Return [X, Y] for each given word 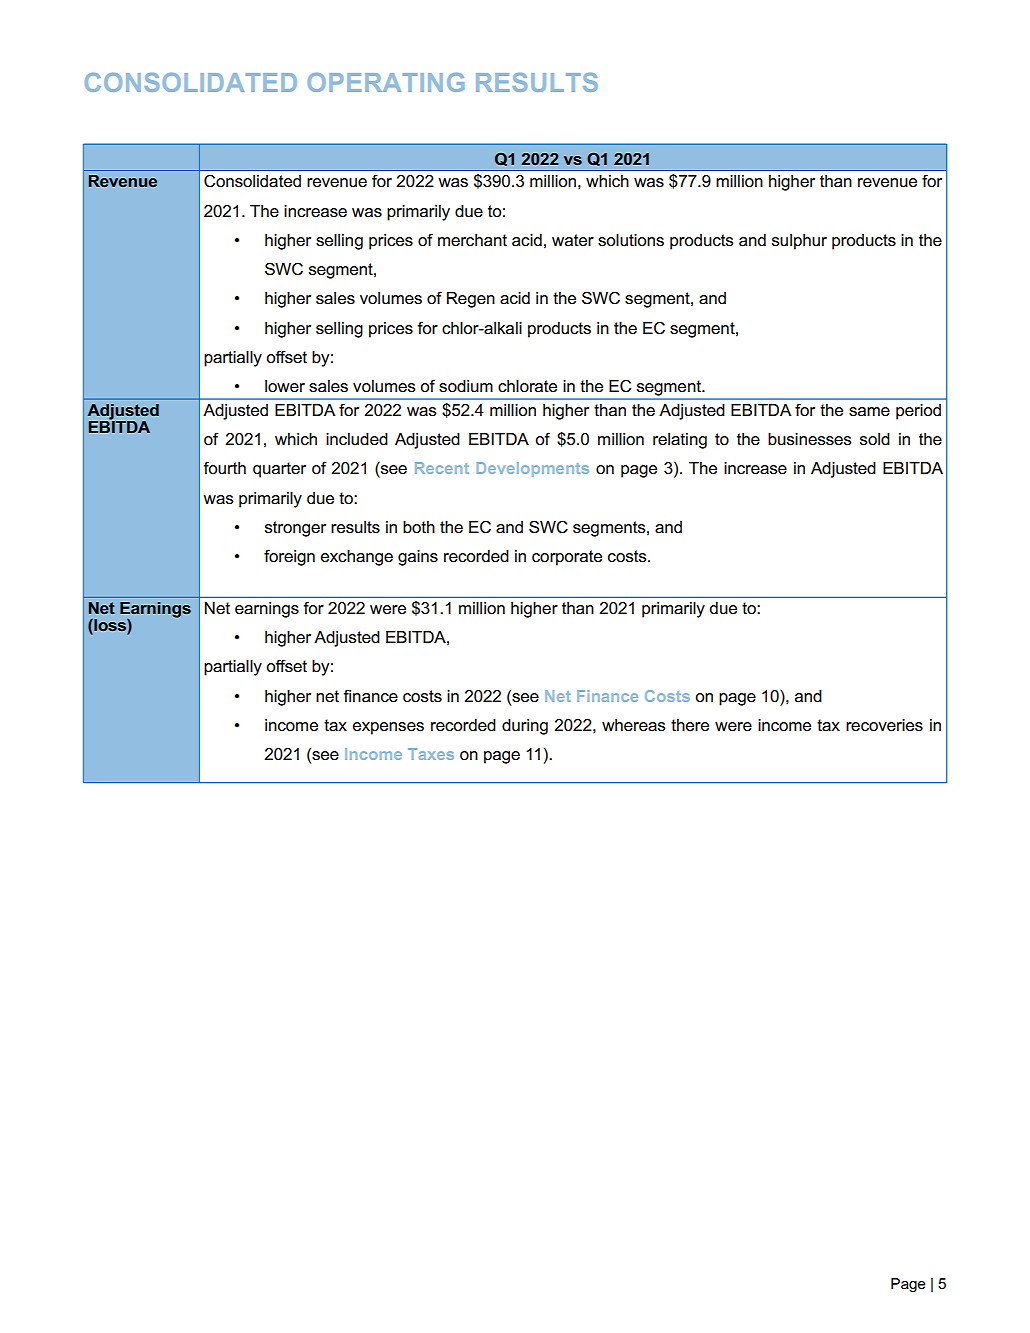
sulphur [799, 242]
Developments [533, 469]
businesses [810, 439]
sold [875, 439]
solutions [631, 240]
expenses [388, 728]
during [525, 727]
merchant [472, 240]
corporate [567, 558]
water [573, 240]
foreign [289, 557]
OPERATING [386, 82]
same [869, 412]
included [357, 439]
